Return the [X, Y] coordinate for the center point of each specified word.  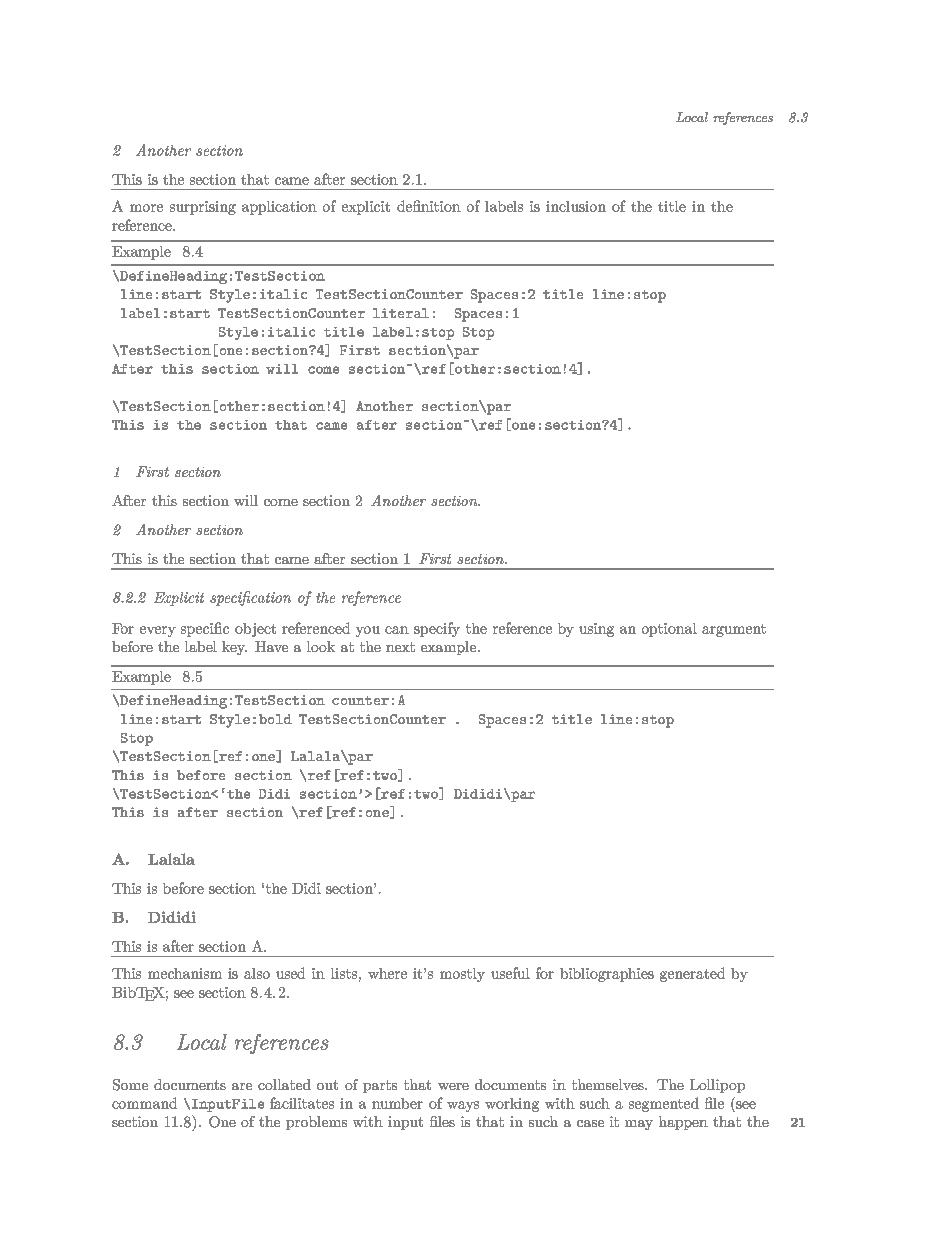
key [234, 648]
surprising [203, 208]
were [453, 1086]
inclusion [576, 206]
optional [669, 630]
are [242, 1086]
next [400, 647]
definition [429, 206]
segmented [664, 1104]
